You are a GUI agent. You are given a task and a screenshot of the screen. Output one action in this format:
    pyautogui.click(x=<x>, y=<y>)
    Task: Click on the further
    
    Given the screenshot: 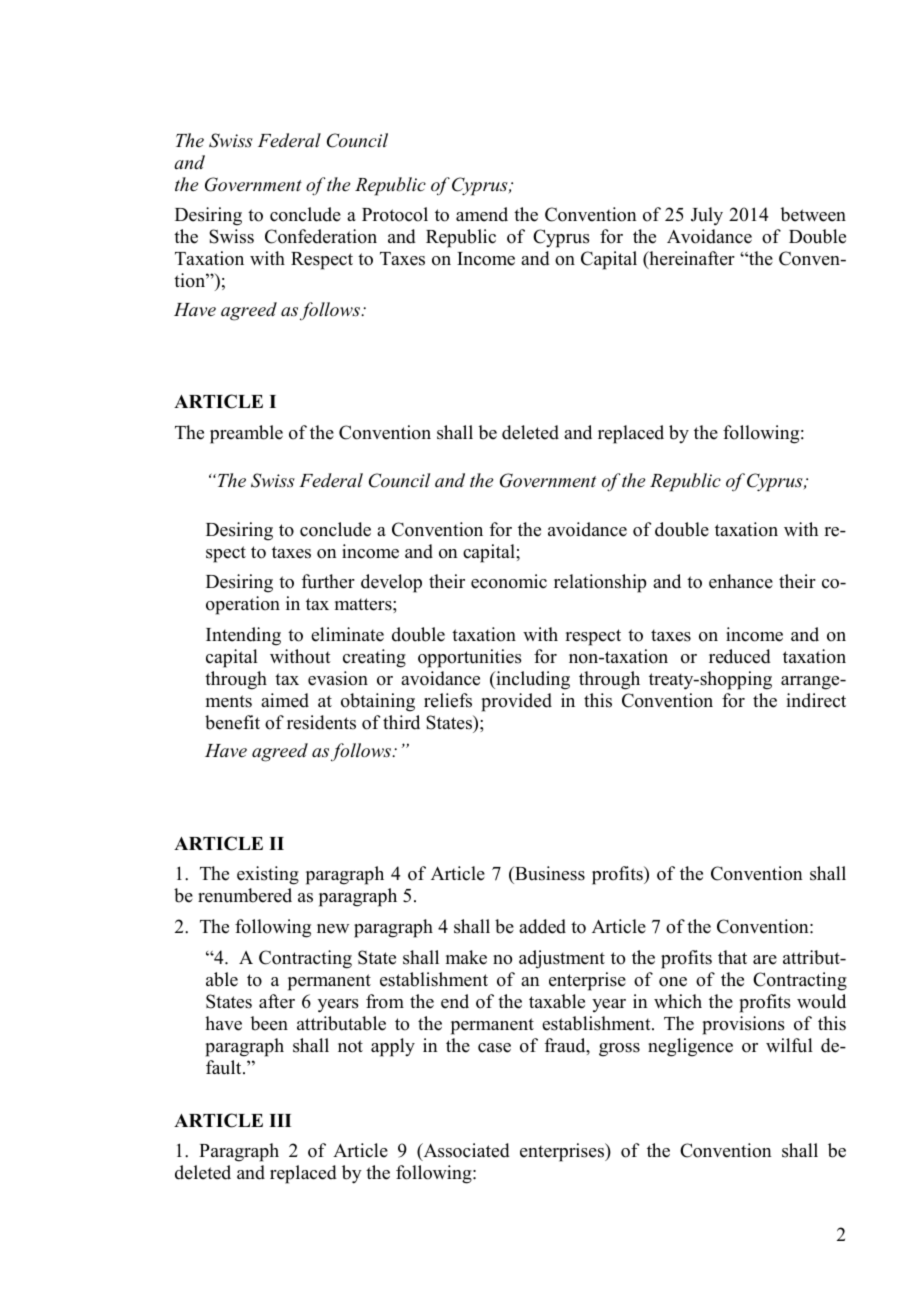 What is the action you would take?
    pyautogui.click(x=328, y=581)
